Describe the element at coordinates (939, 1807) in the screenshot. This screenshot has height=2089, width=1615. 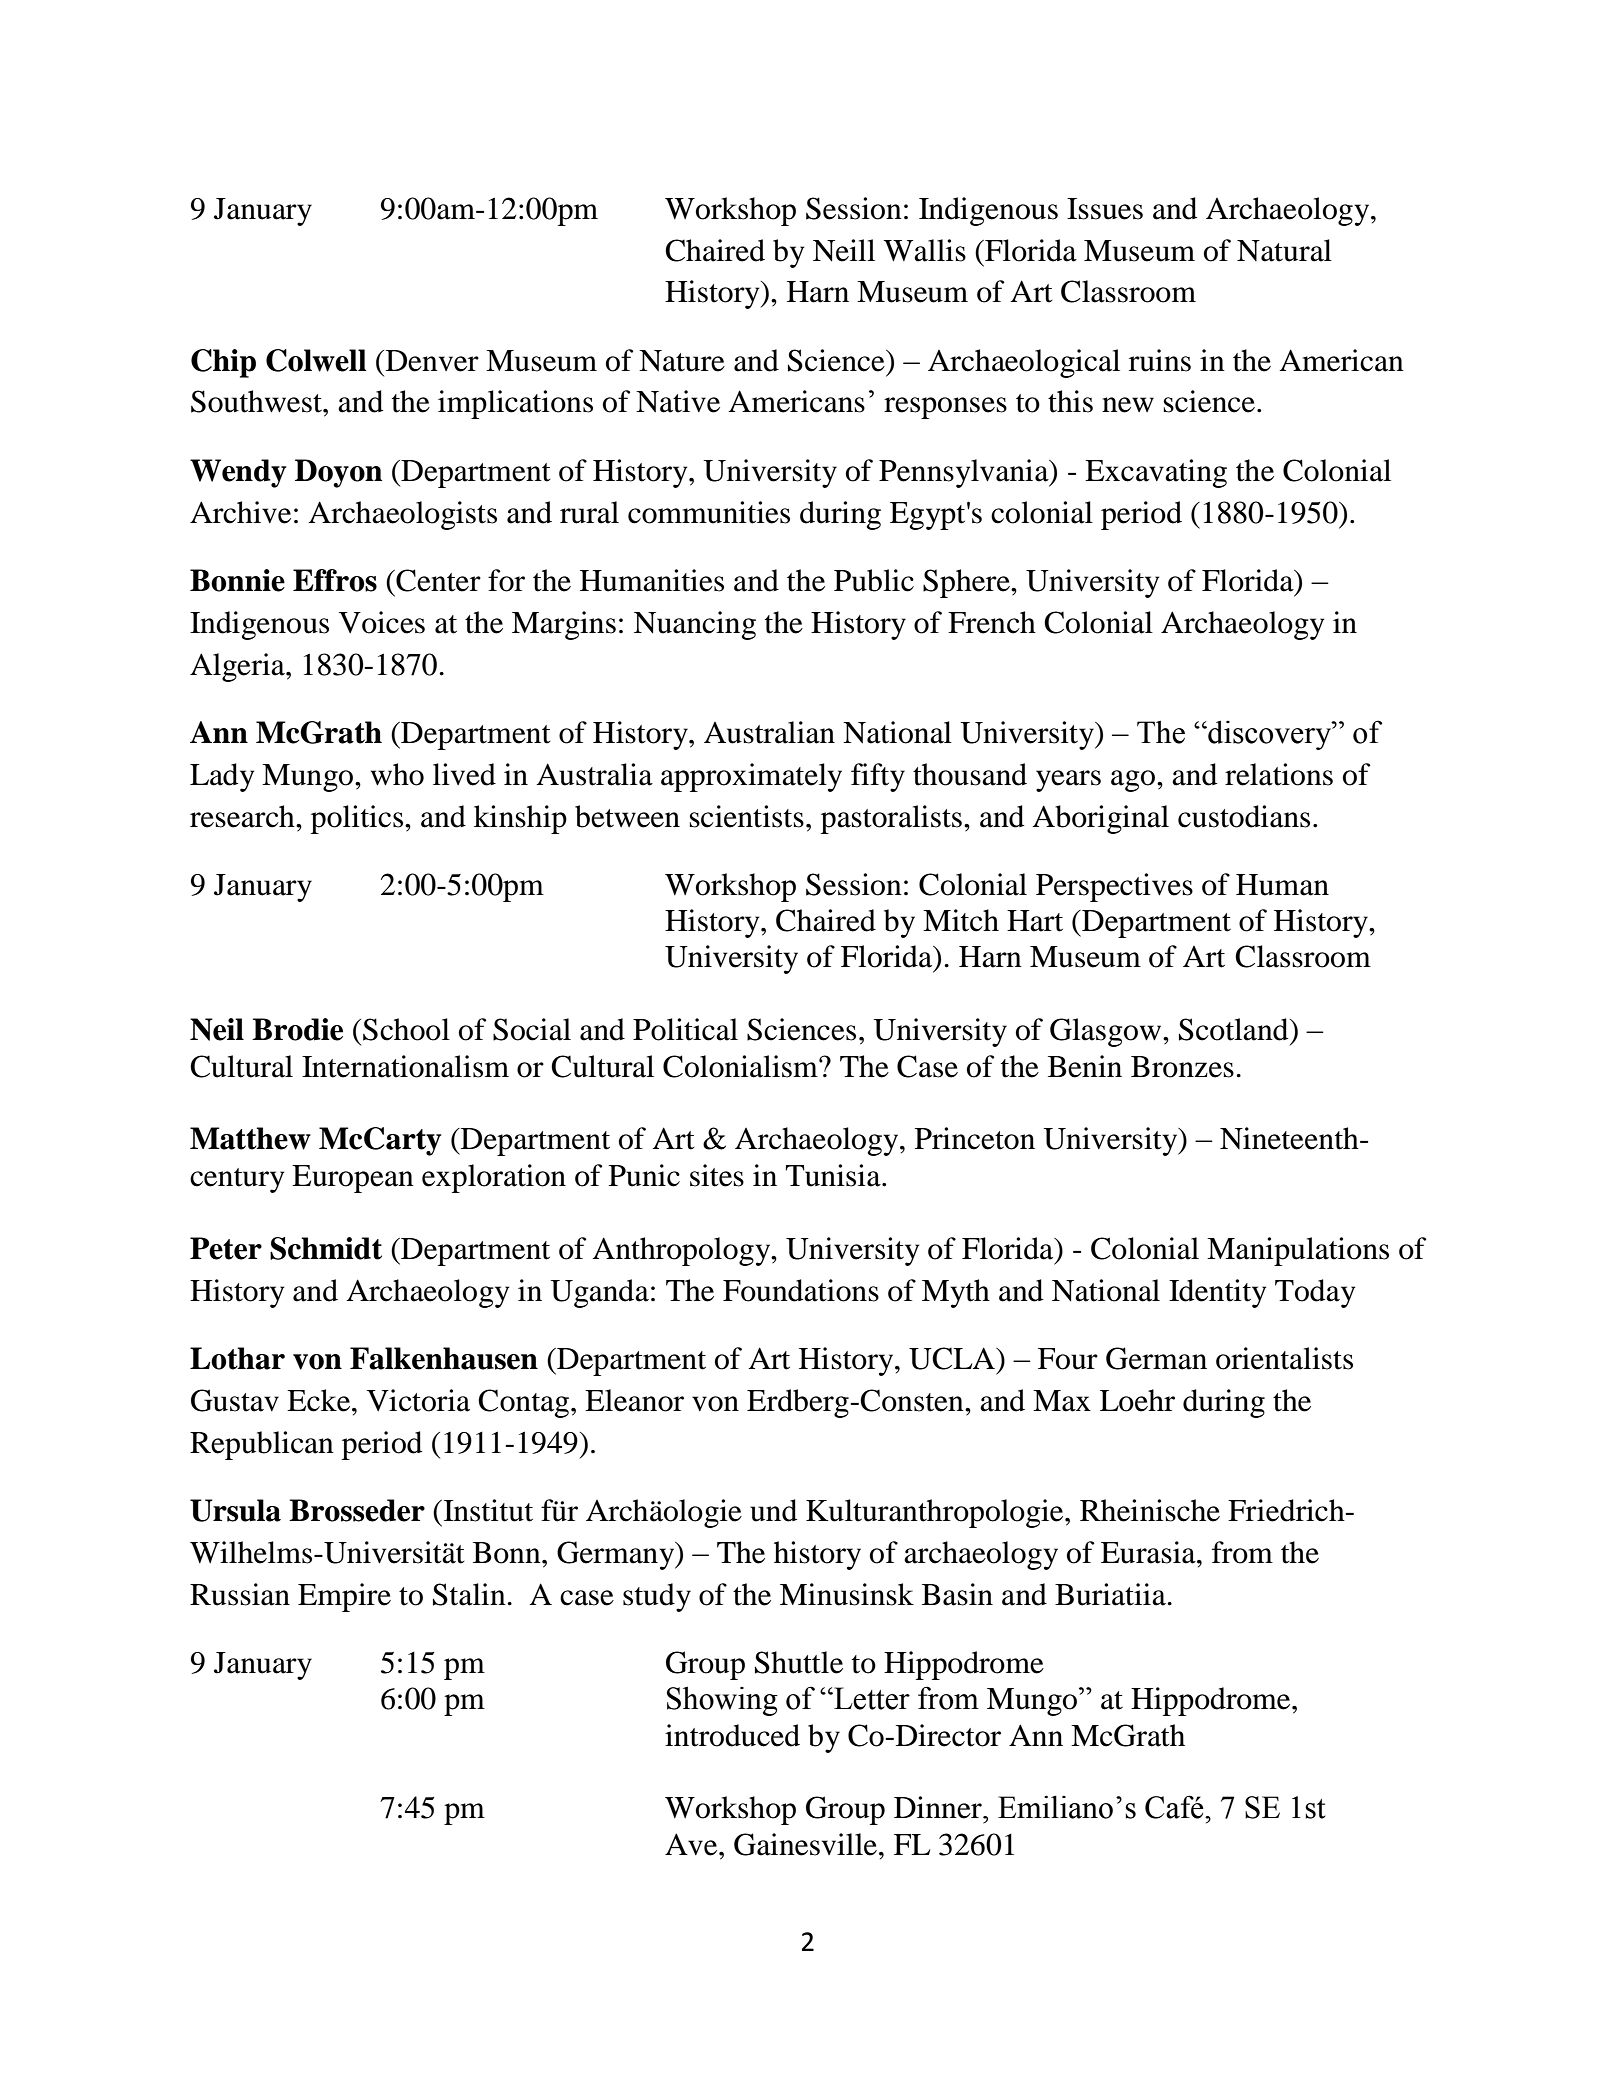
I see `Dinner` at that location.
